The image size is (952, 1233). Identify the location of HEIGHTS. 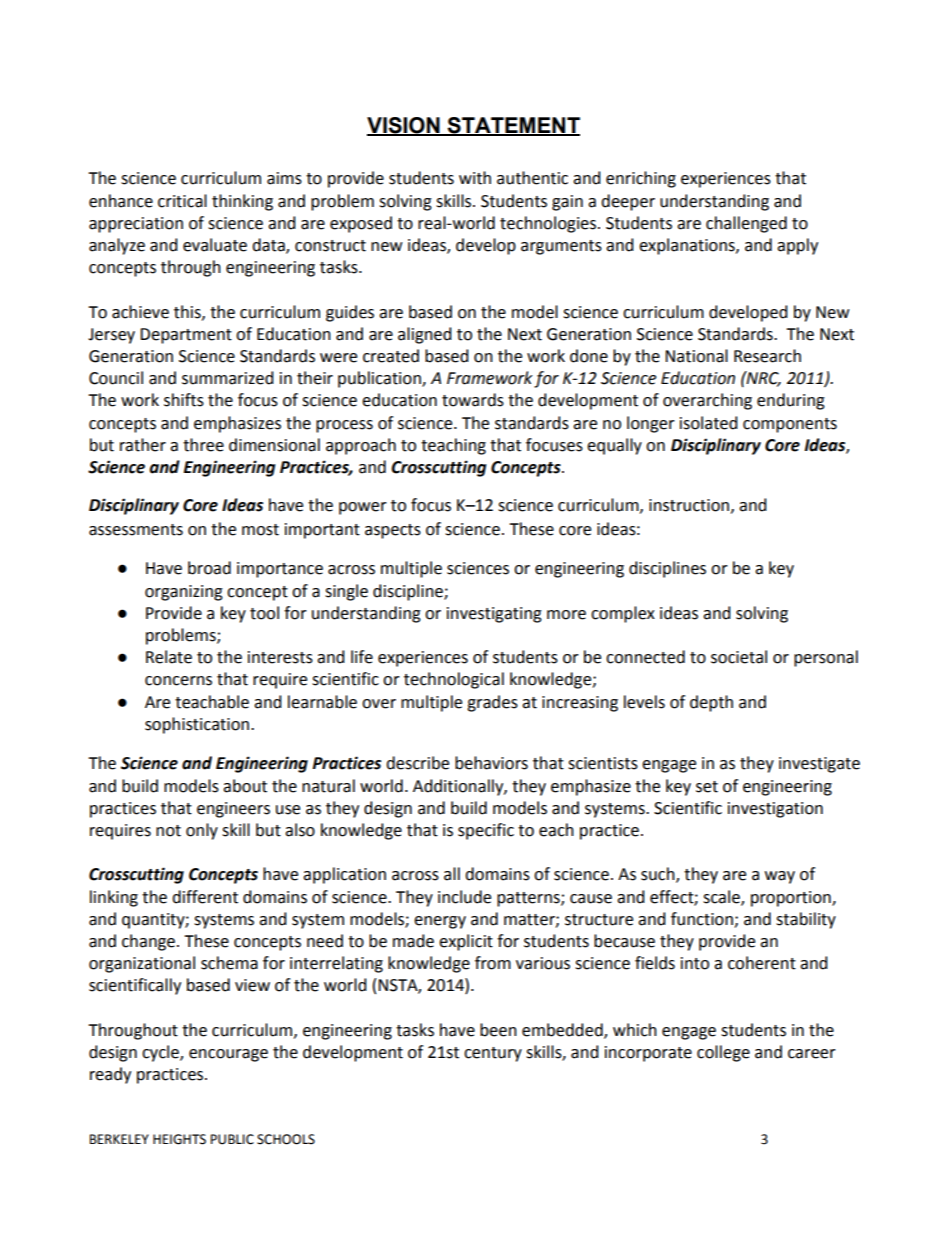
(179, 1139).
